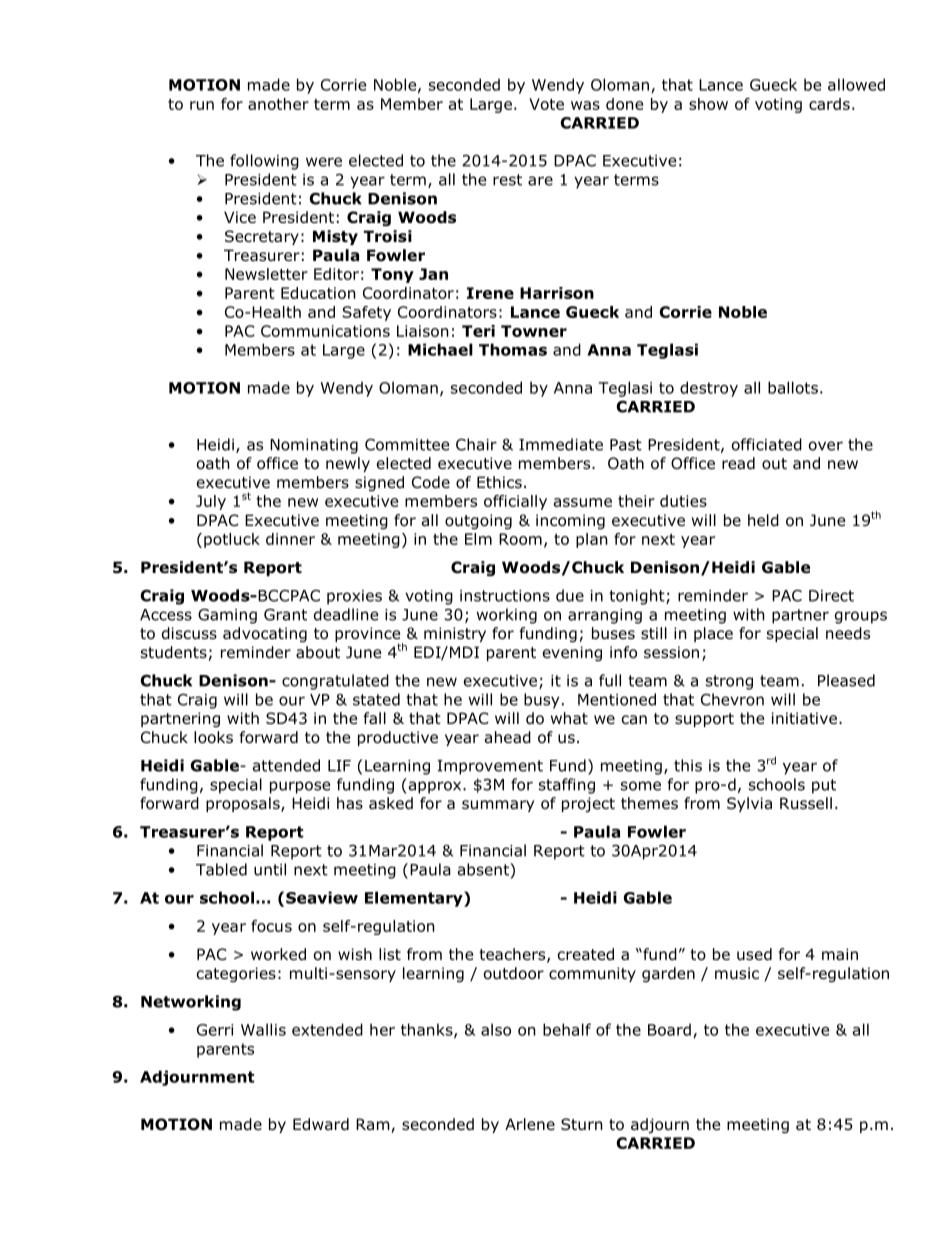 This image has width=952, height=1233. Describe the element at coordinates (244, 804) in the image. I see `proposals` at that location.
